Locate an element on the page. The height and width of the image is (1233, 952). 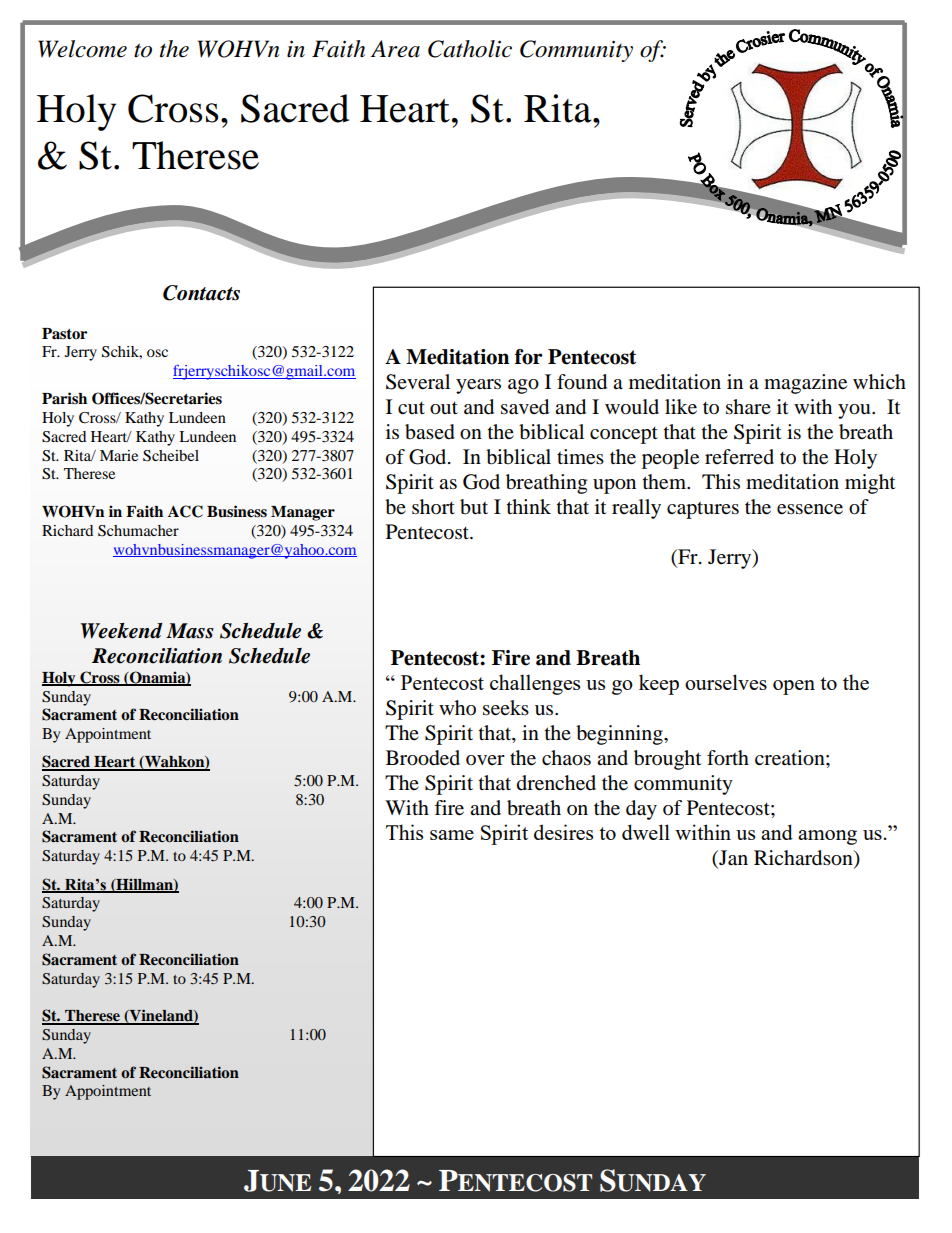
Area is located at coordinates (395, 49).
